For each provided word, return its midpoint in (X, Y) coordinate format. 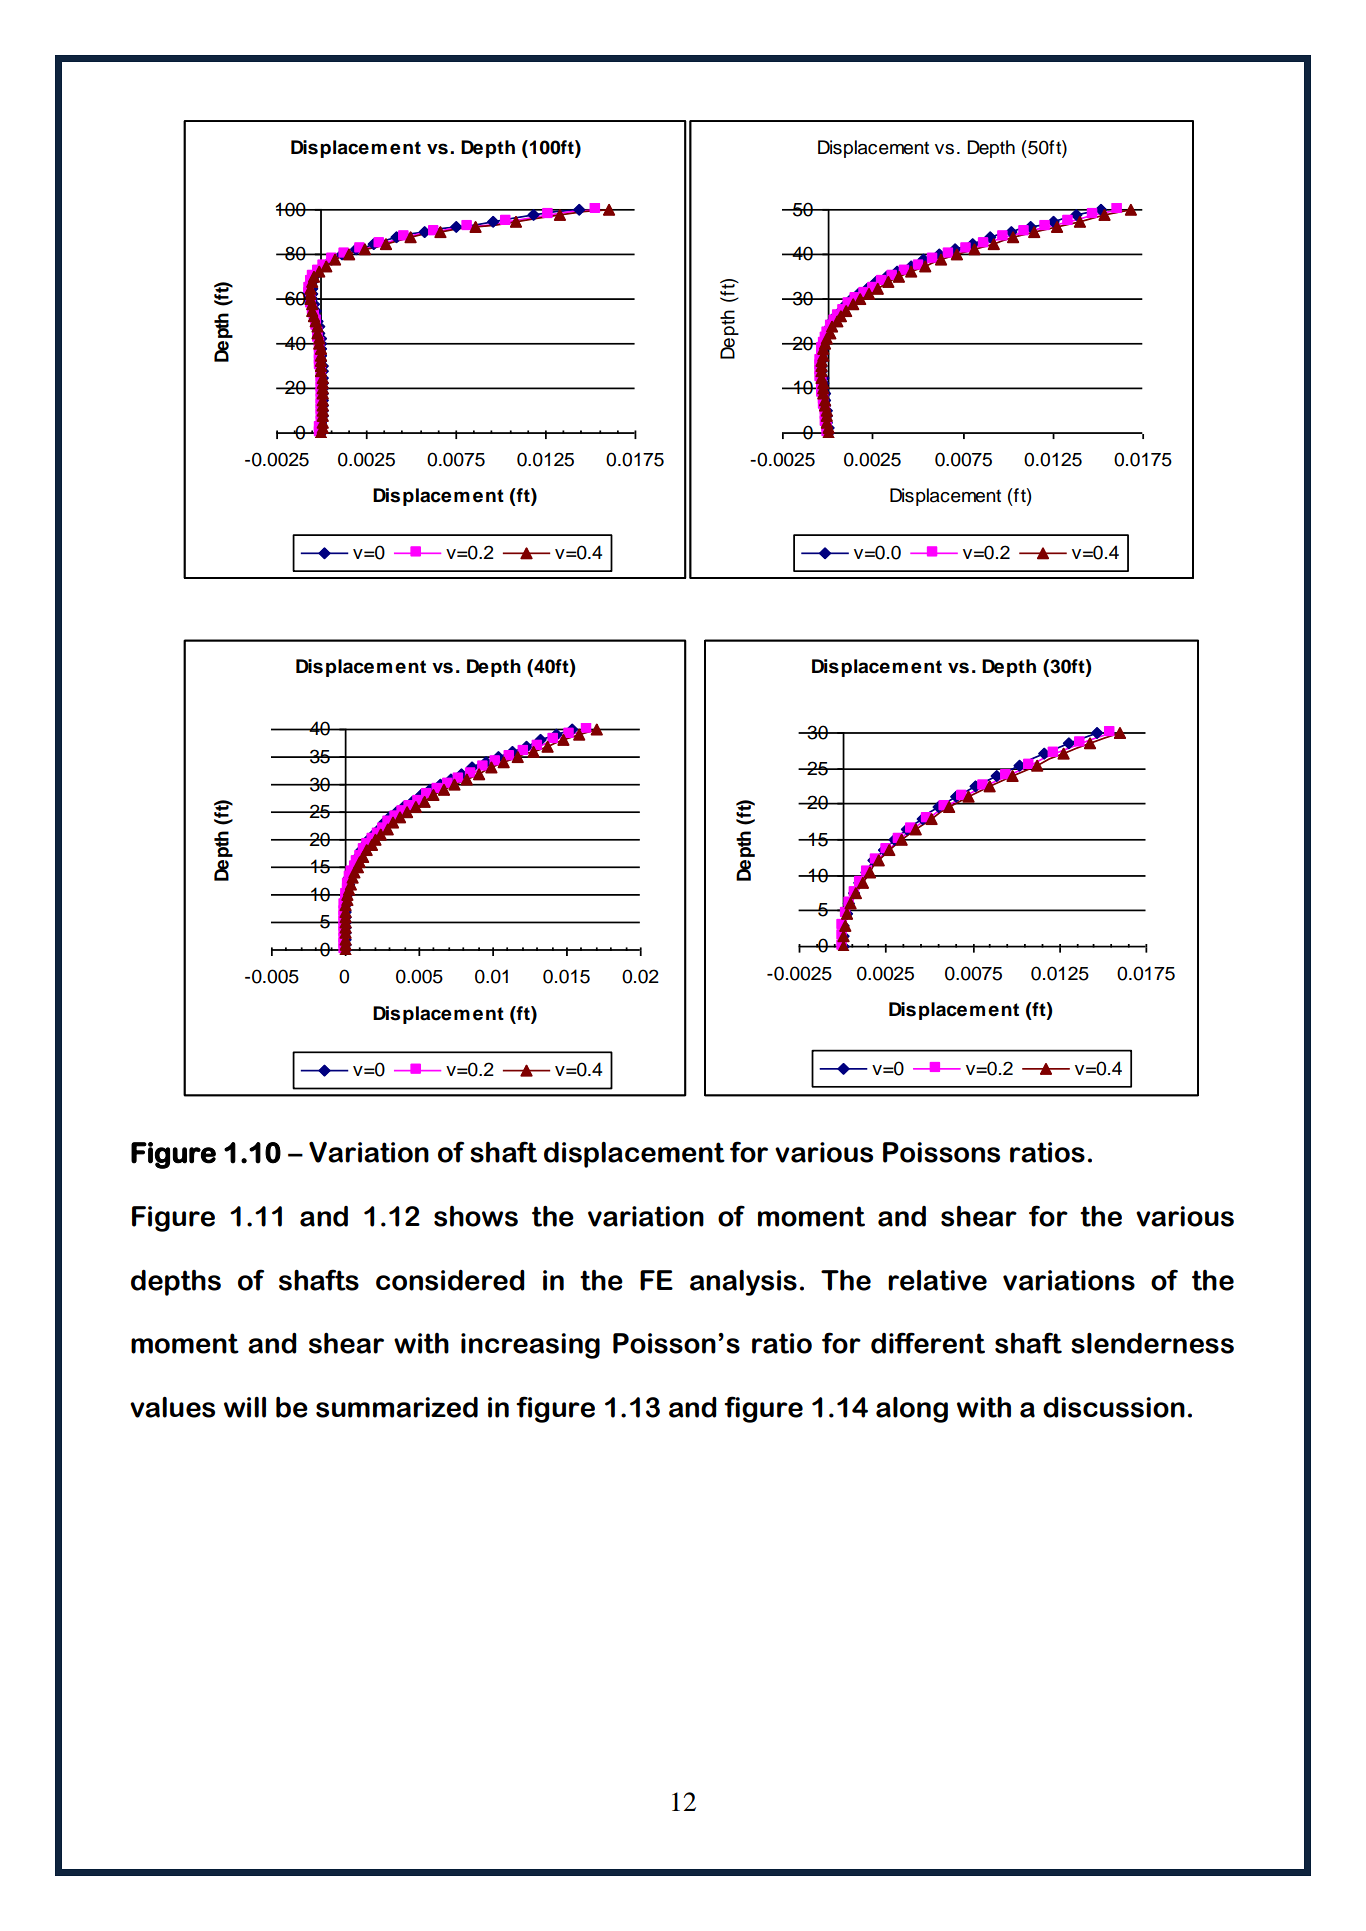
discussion (1114, 1407)
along (912, 1410)
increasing (530, 1346)
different (928, 1343)
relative (937, 1280)
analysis (743, 1283)
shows (476, 1216)
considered (450, 1280)
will (245, 1407)
